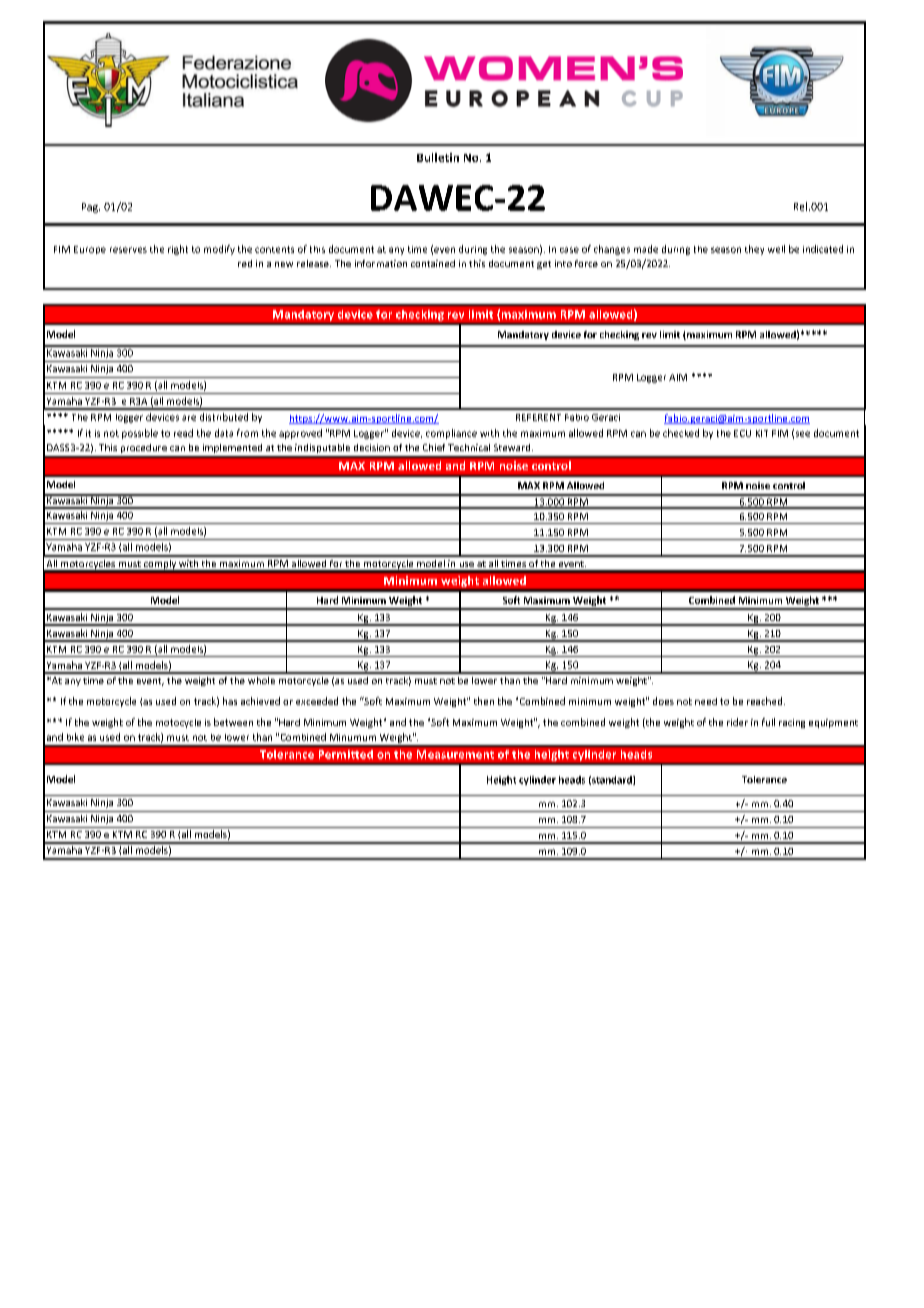 The height and width of the document is (1308, 924). I want to click on Bulletin, so click(438, 157).
